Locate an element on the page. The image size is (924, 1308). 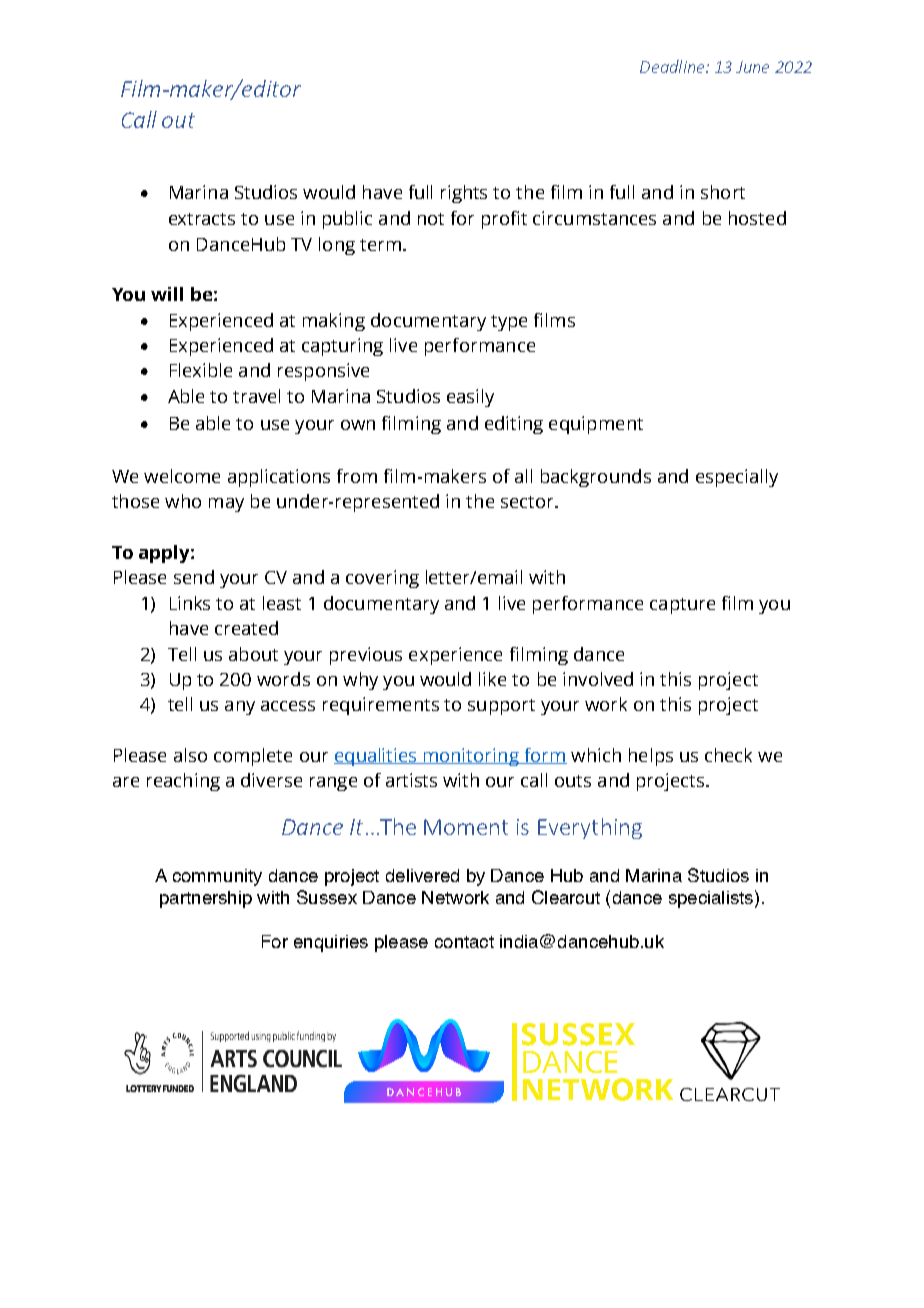
support is located at coordinates (501, 707).
